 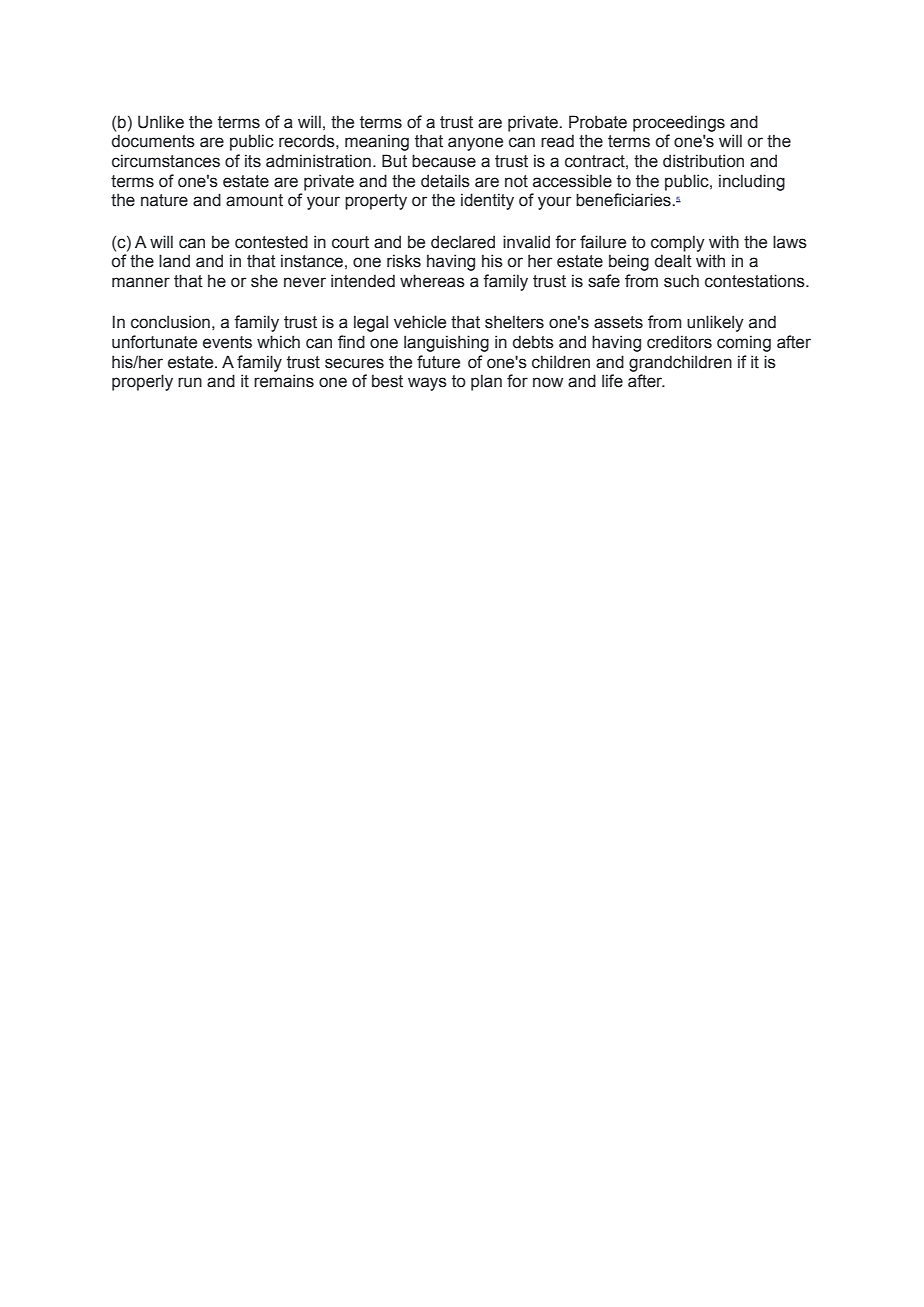 What do you see at coordinates (141, 282) in the screenshot?
I see `manner` at bounding box center [141, 282].
